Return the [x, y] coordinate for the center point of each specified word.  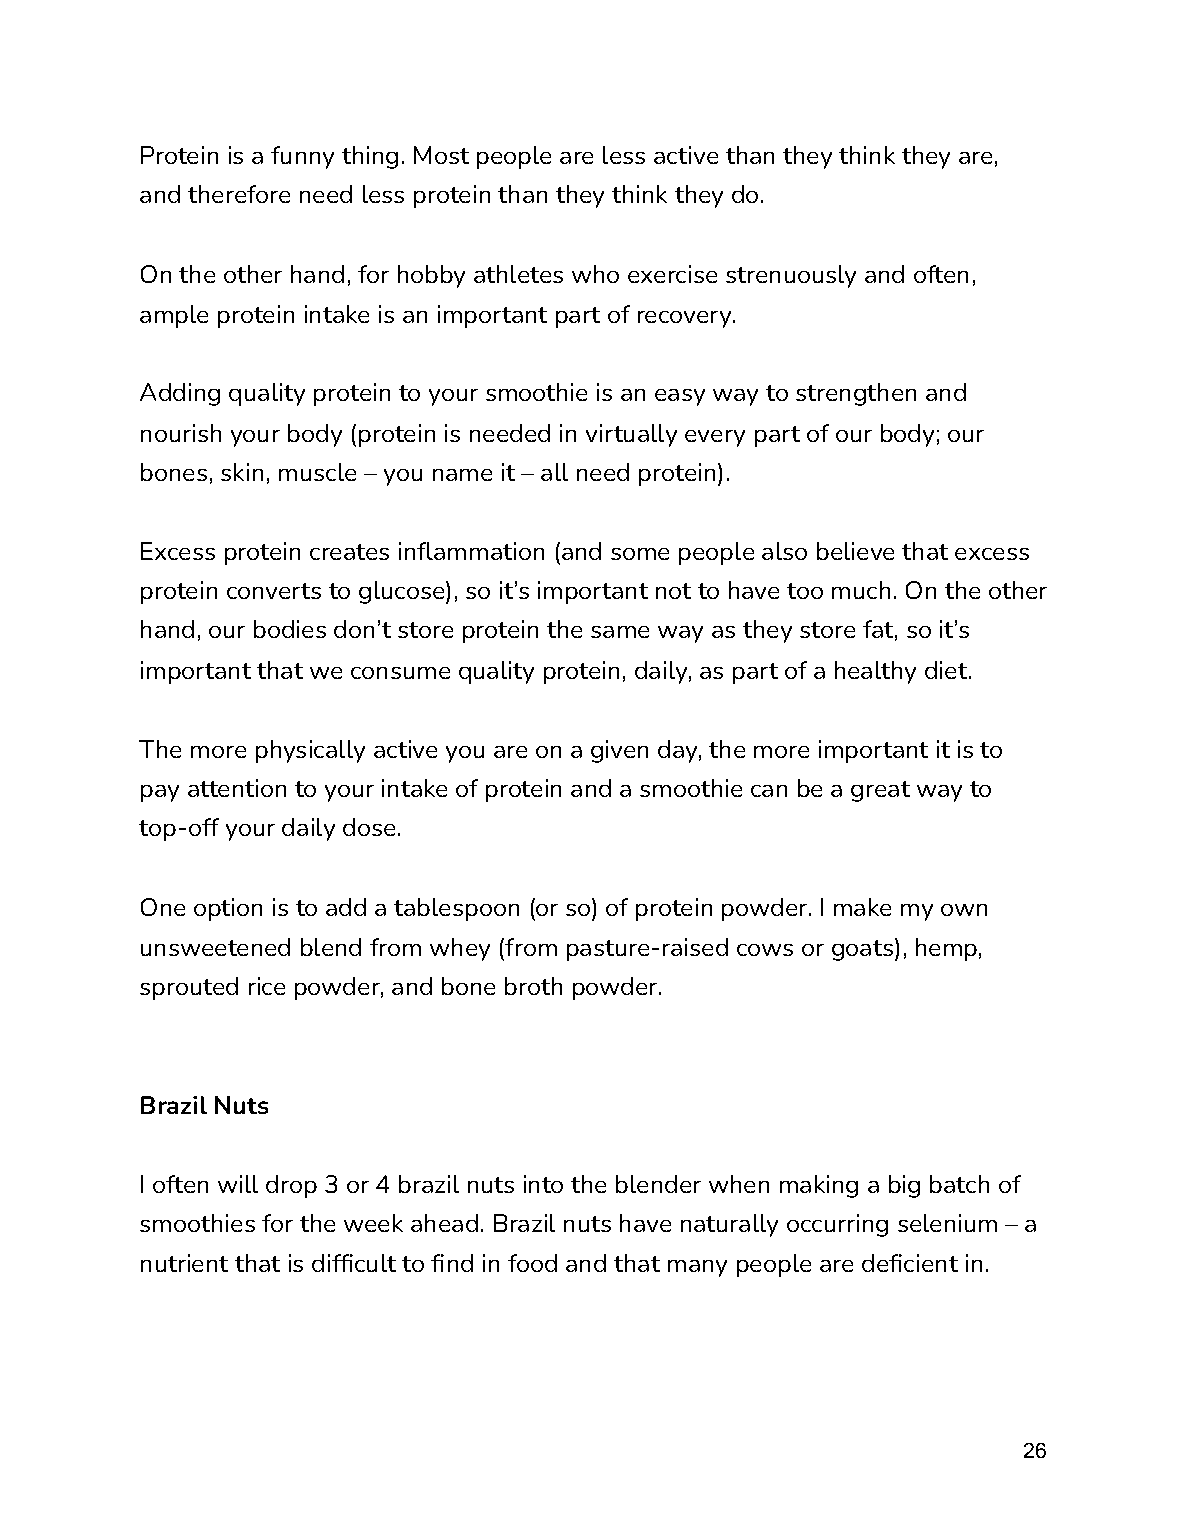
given [619, 751]
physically [310, 751]
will [238, 1184]
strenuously [791, 276]
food [532, 1263]
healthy [875, 672]
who [595, 274]
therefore [239, 194]
